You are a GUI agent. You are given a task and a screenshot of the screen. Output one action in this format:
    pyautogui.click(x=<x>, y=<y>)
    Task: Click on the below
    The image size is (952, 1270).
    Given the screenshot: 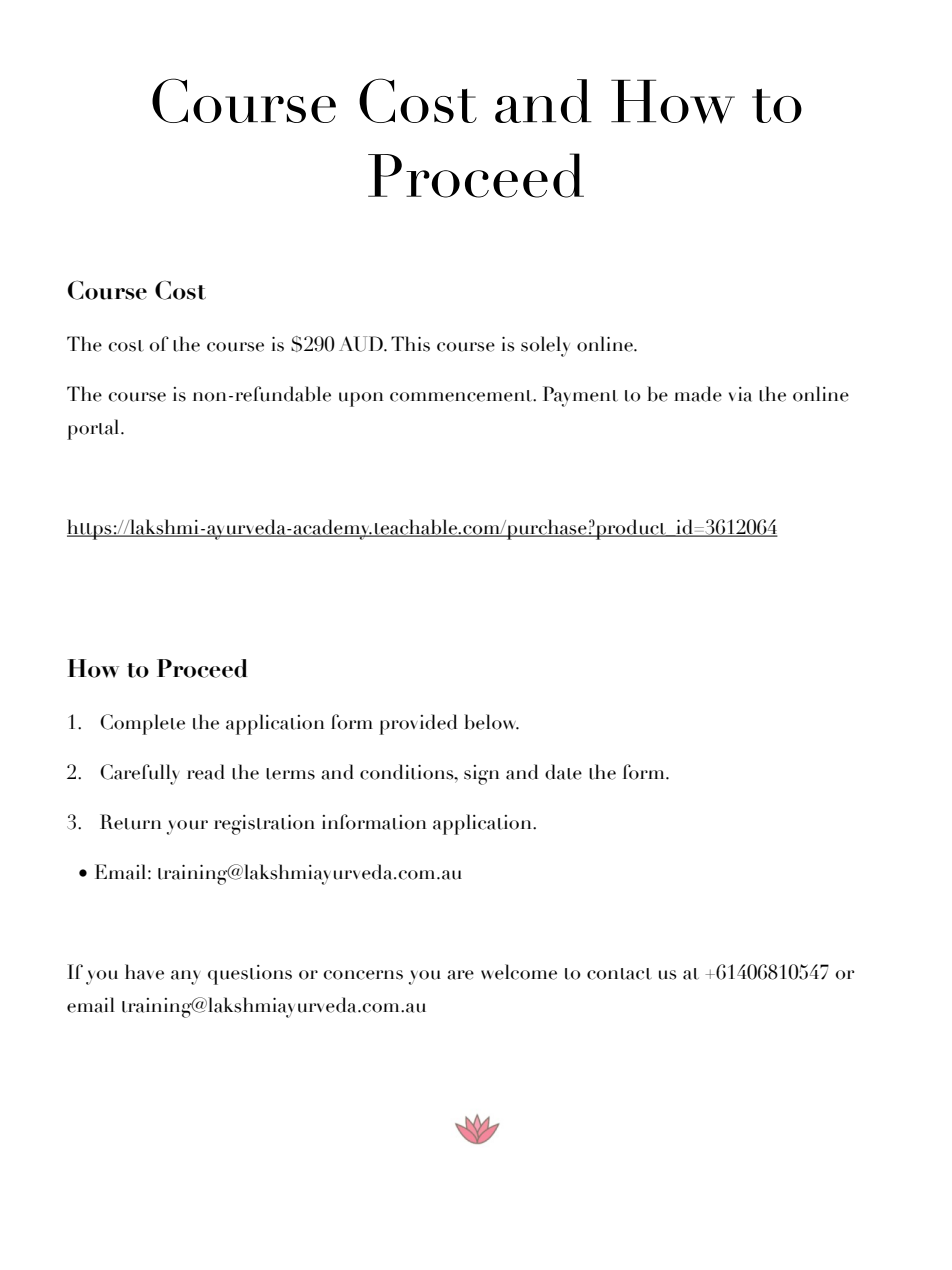 What is the action you would take?
    pyautogui.click(x=491, y=722)
